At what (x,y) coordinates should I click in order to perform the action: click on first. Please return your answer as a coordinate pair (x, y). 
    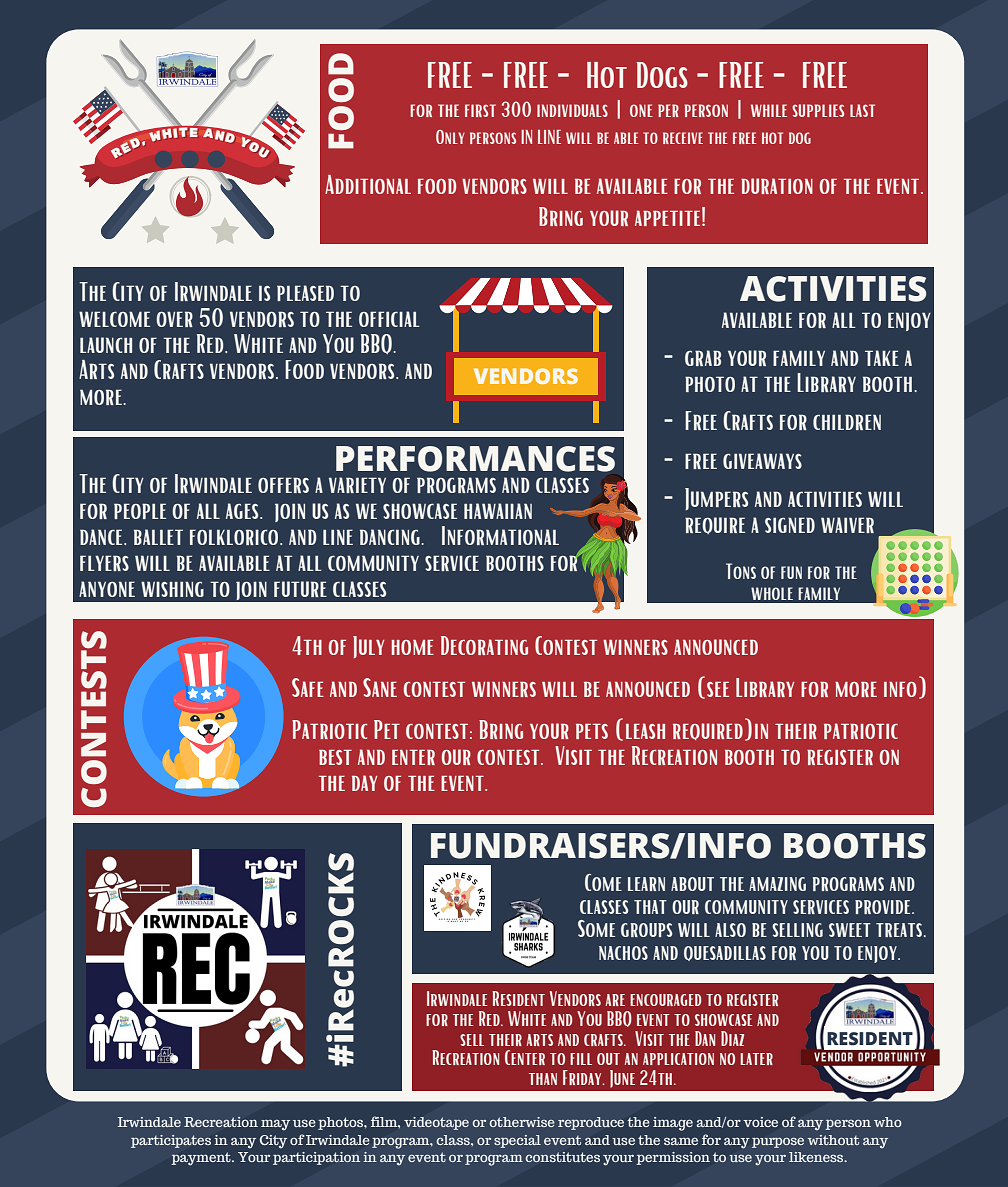
    Looking at the image, I should click on (480, 110).
